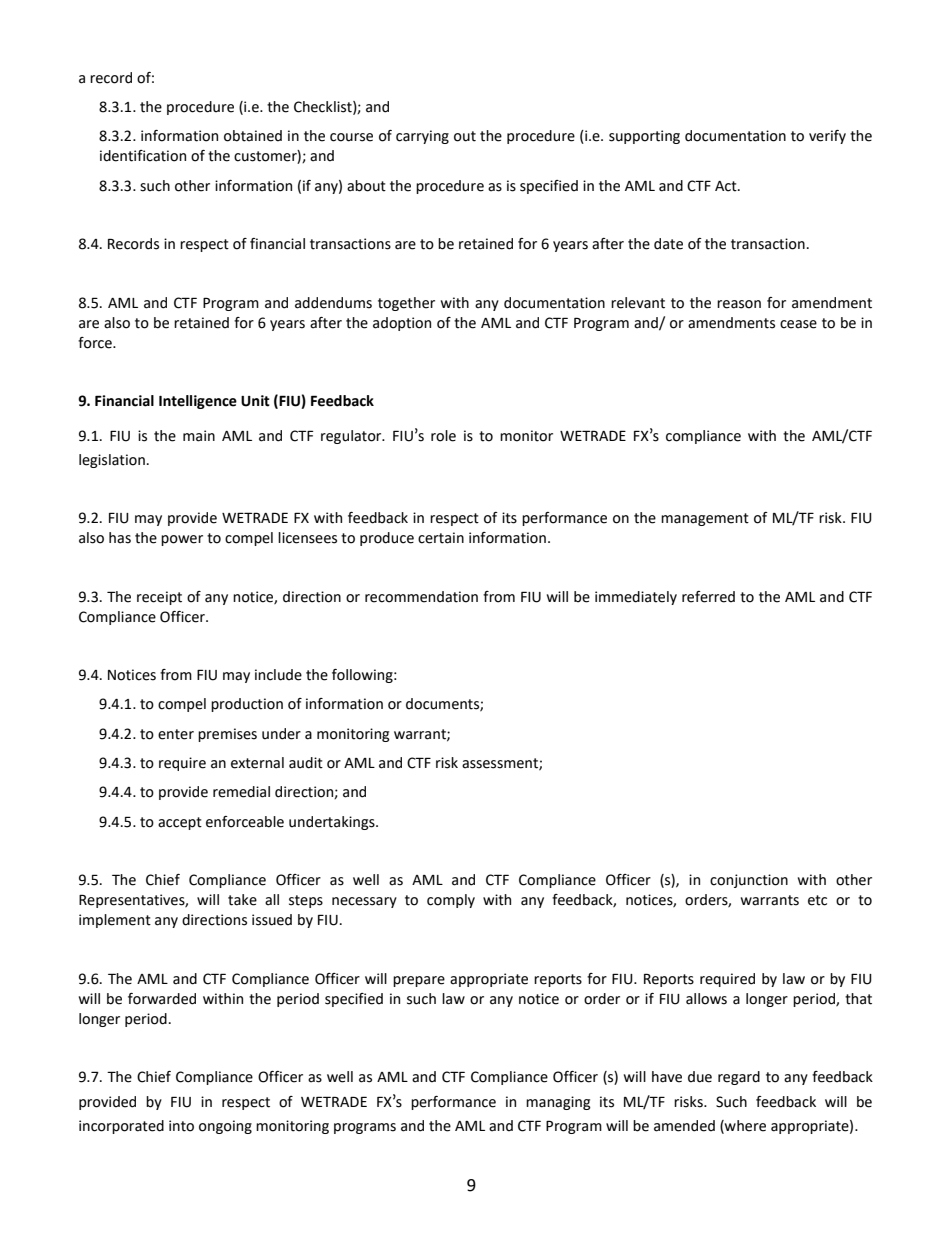  I want to click on into, so click(181, 1126).
